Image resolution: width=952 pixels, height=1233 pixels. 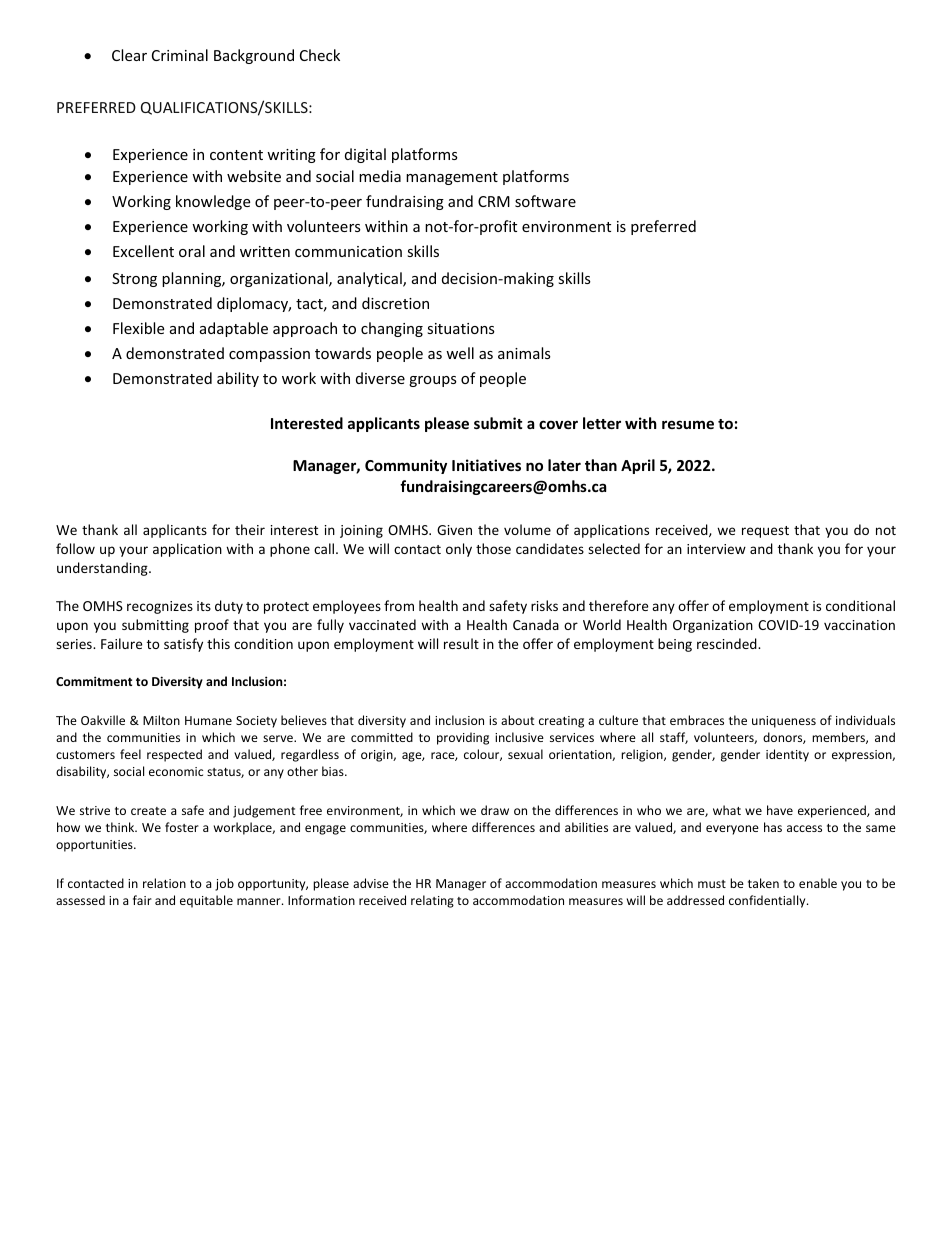 What do you see at coordinates (250, 529) in the screenshot?
I see `their` at bounding box center [250, 529].
